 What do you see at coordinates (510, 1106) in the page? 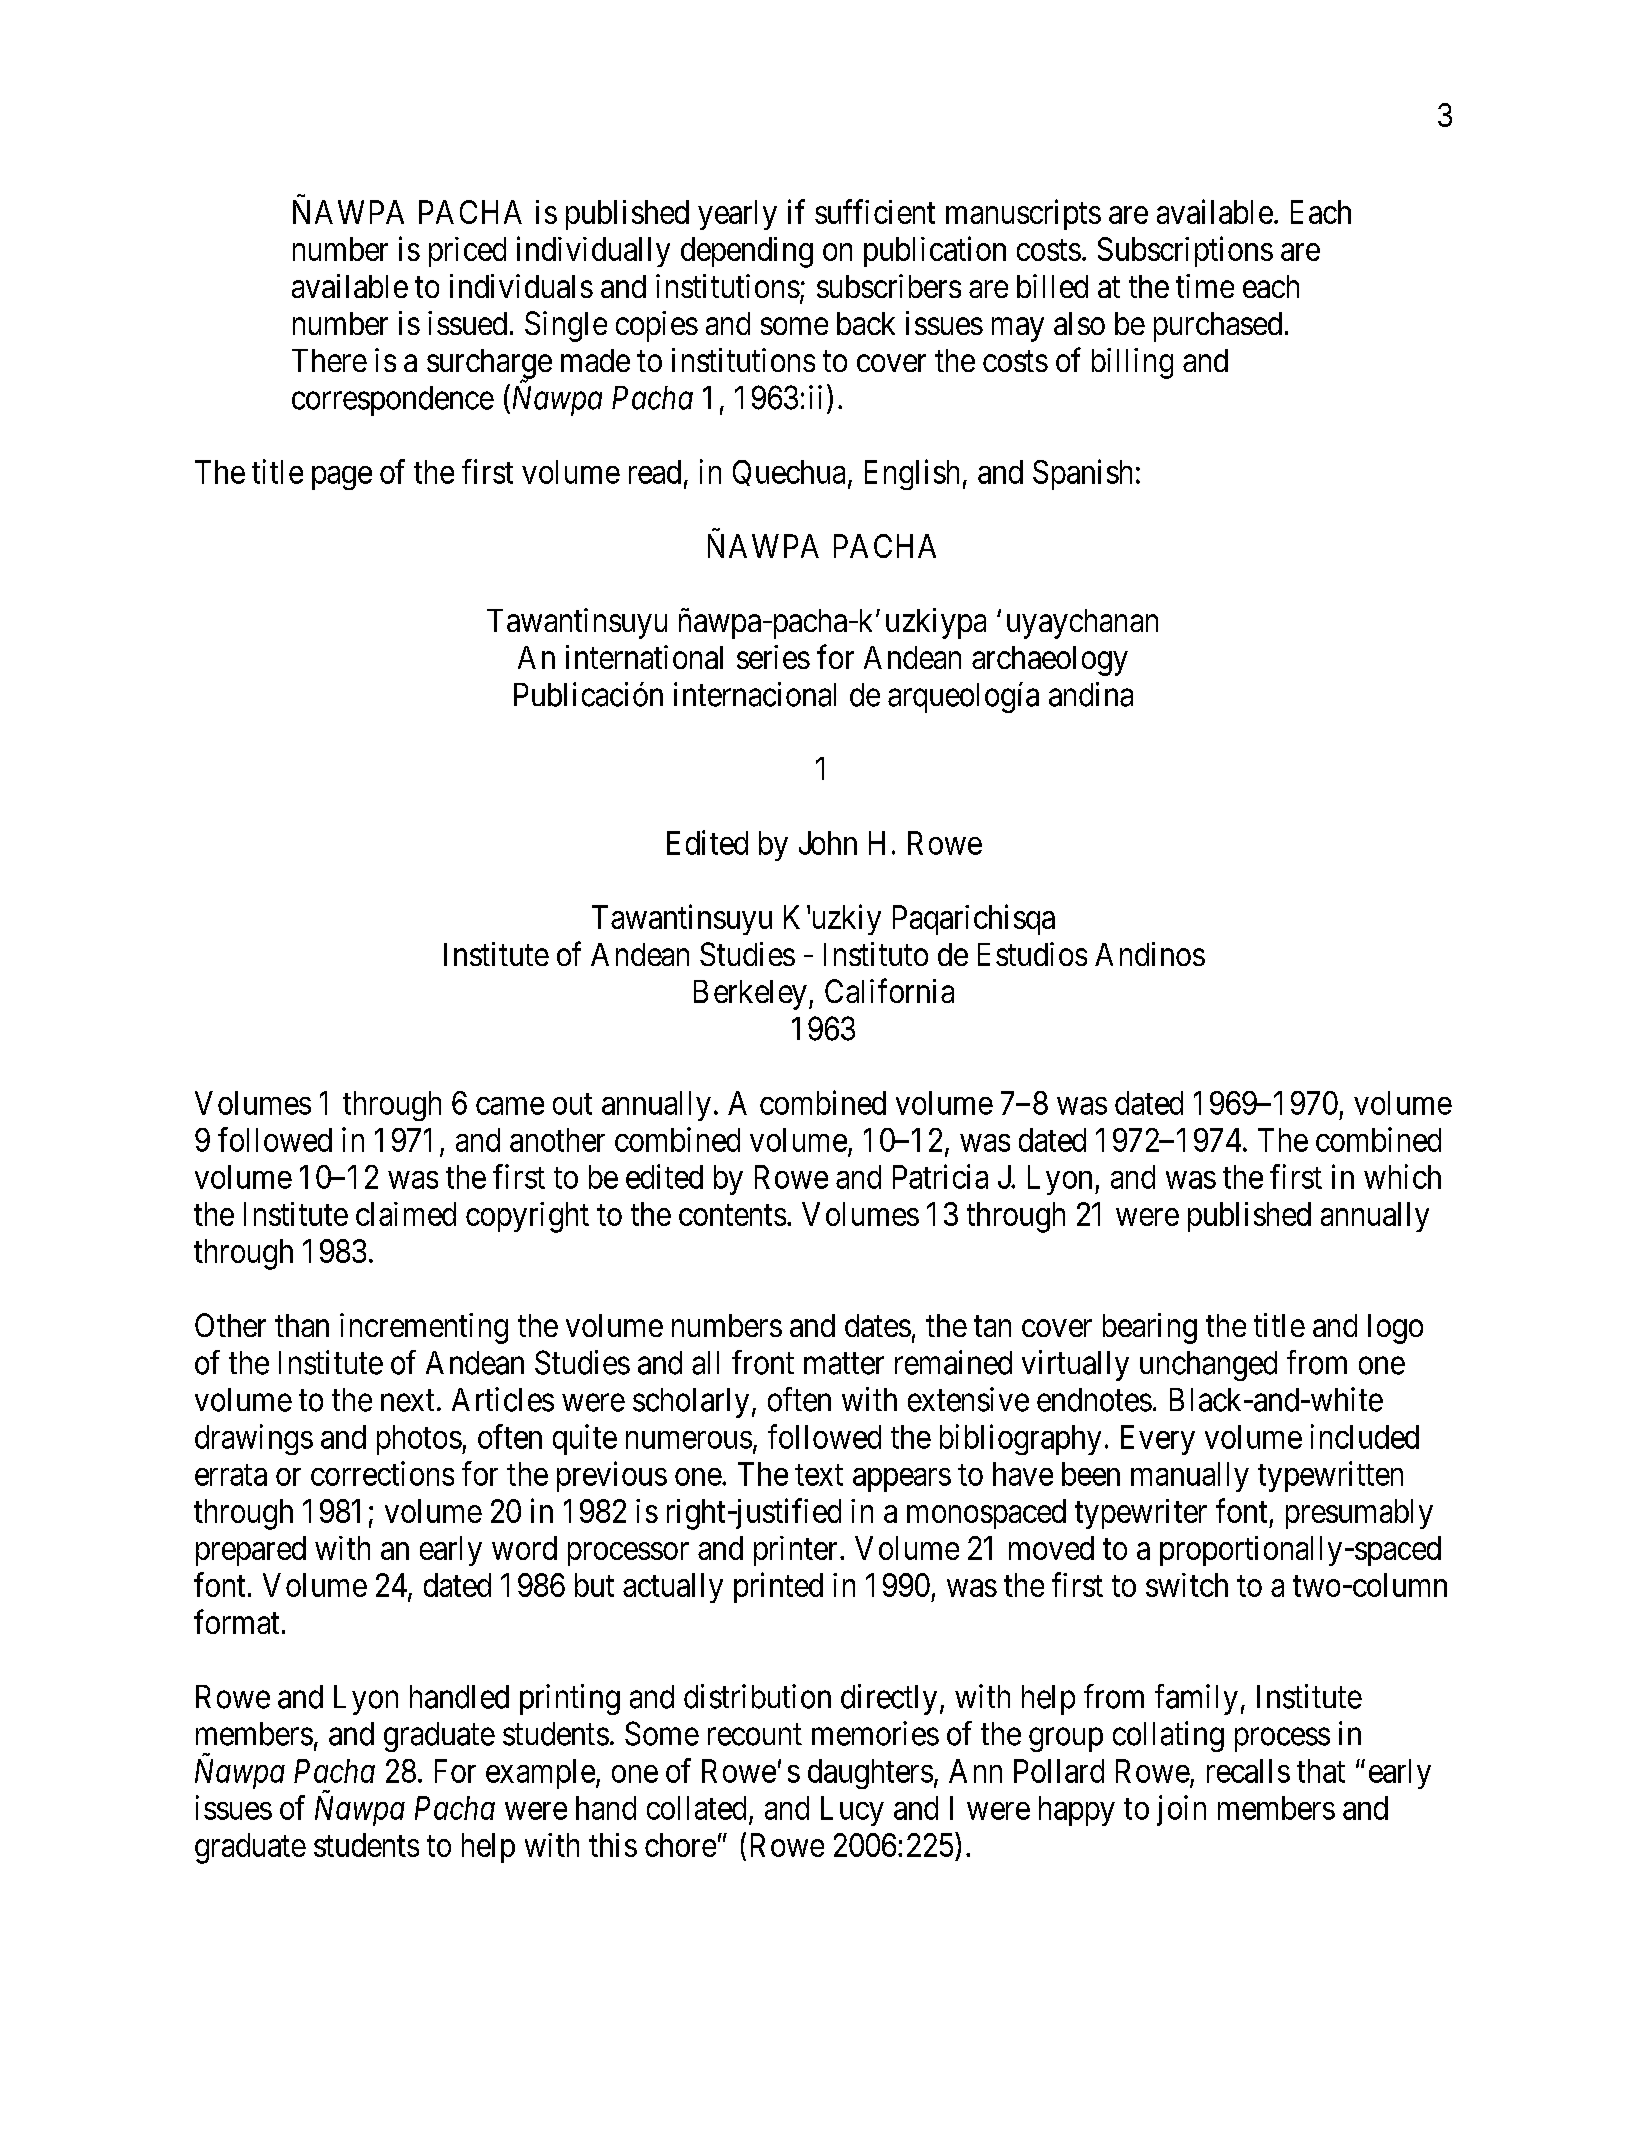
I see `came` at bounding box center [510, 1106].
